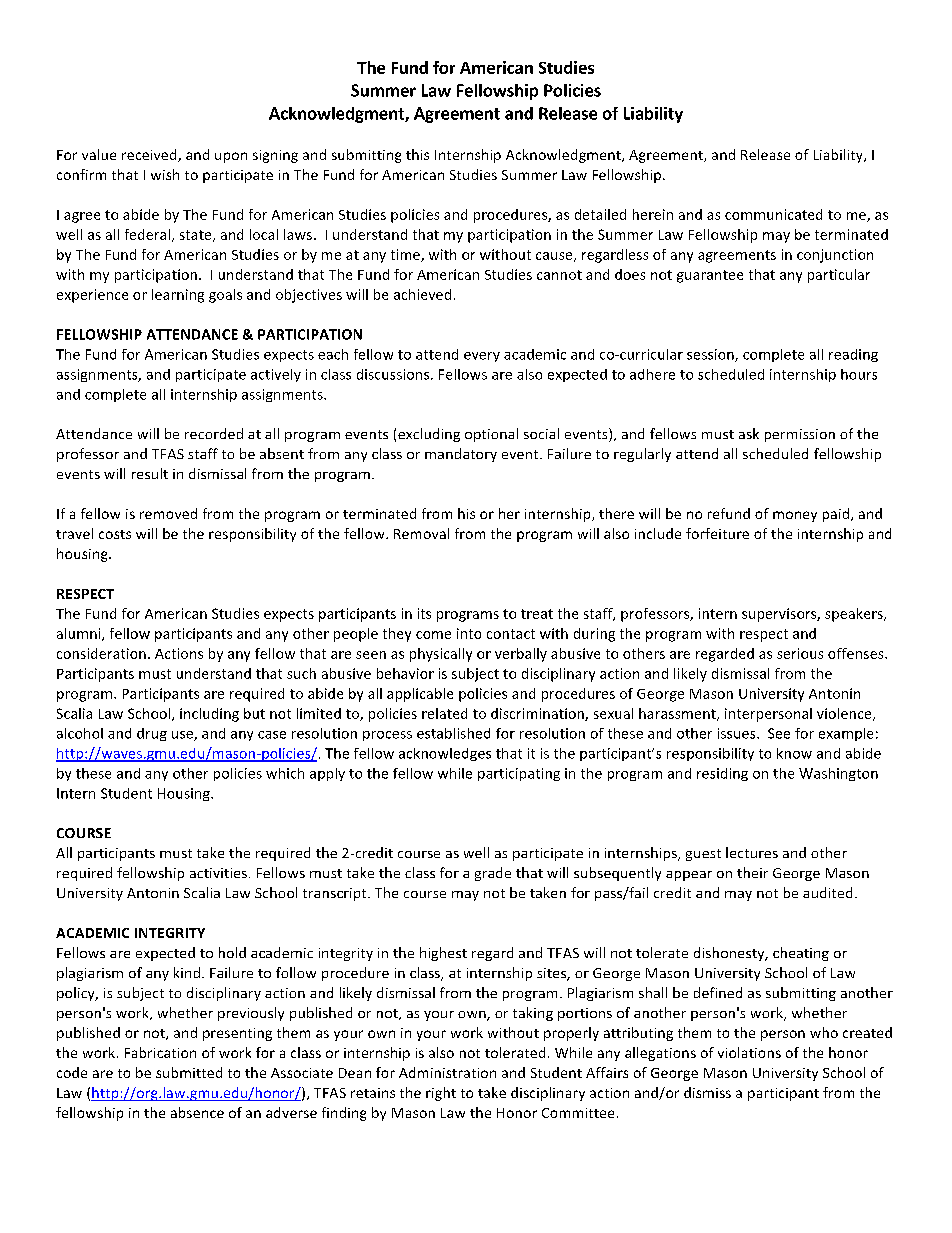 This screenshot has height=1233, width=952. Describe the element at coordinates (417, 154) in the screenshot. I see `this` at that location.
